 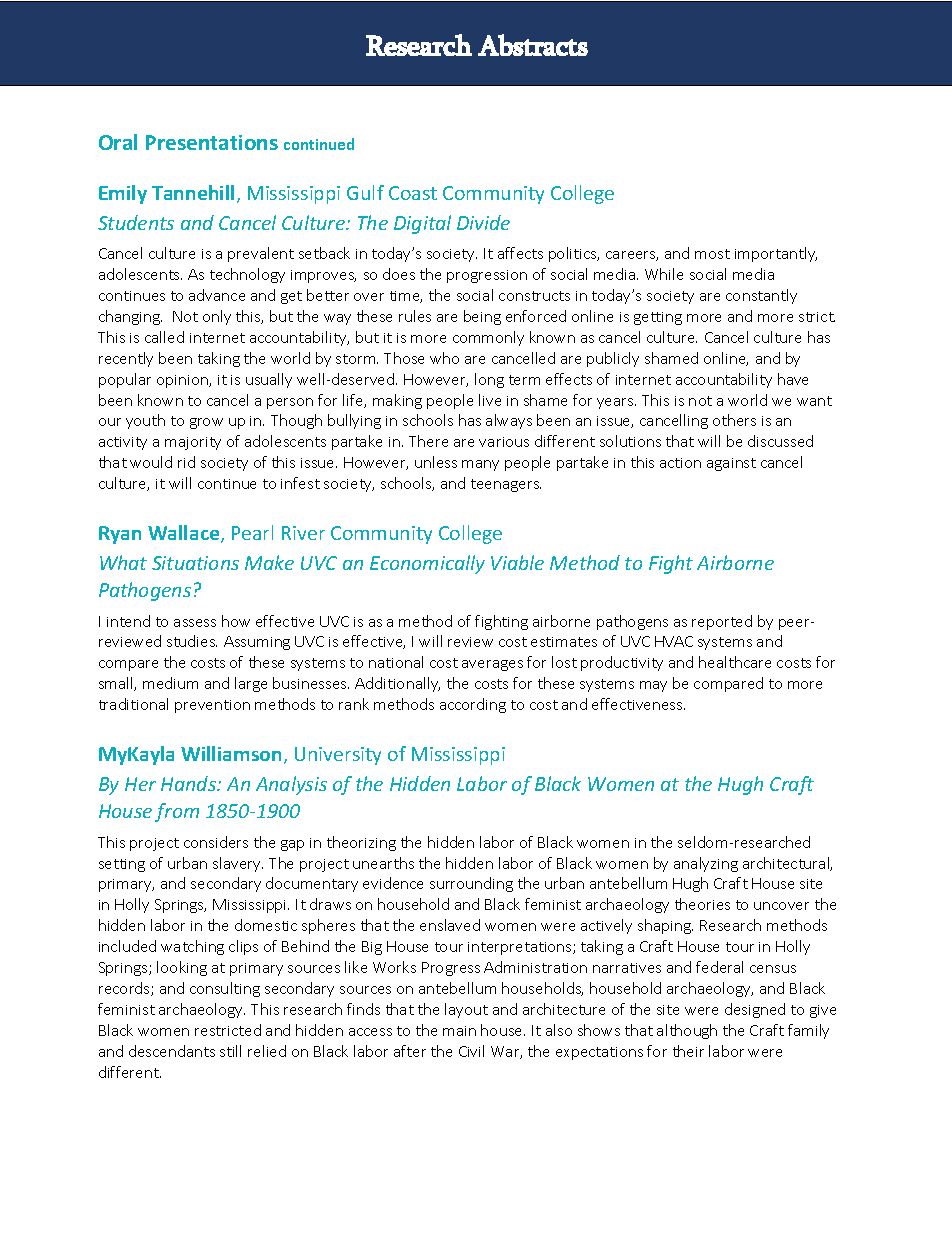 What do you see at coordinates (473, 705) in the image?
I see `according` at bounding box center [473, 705].
